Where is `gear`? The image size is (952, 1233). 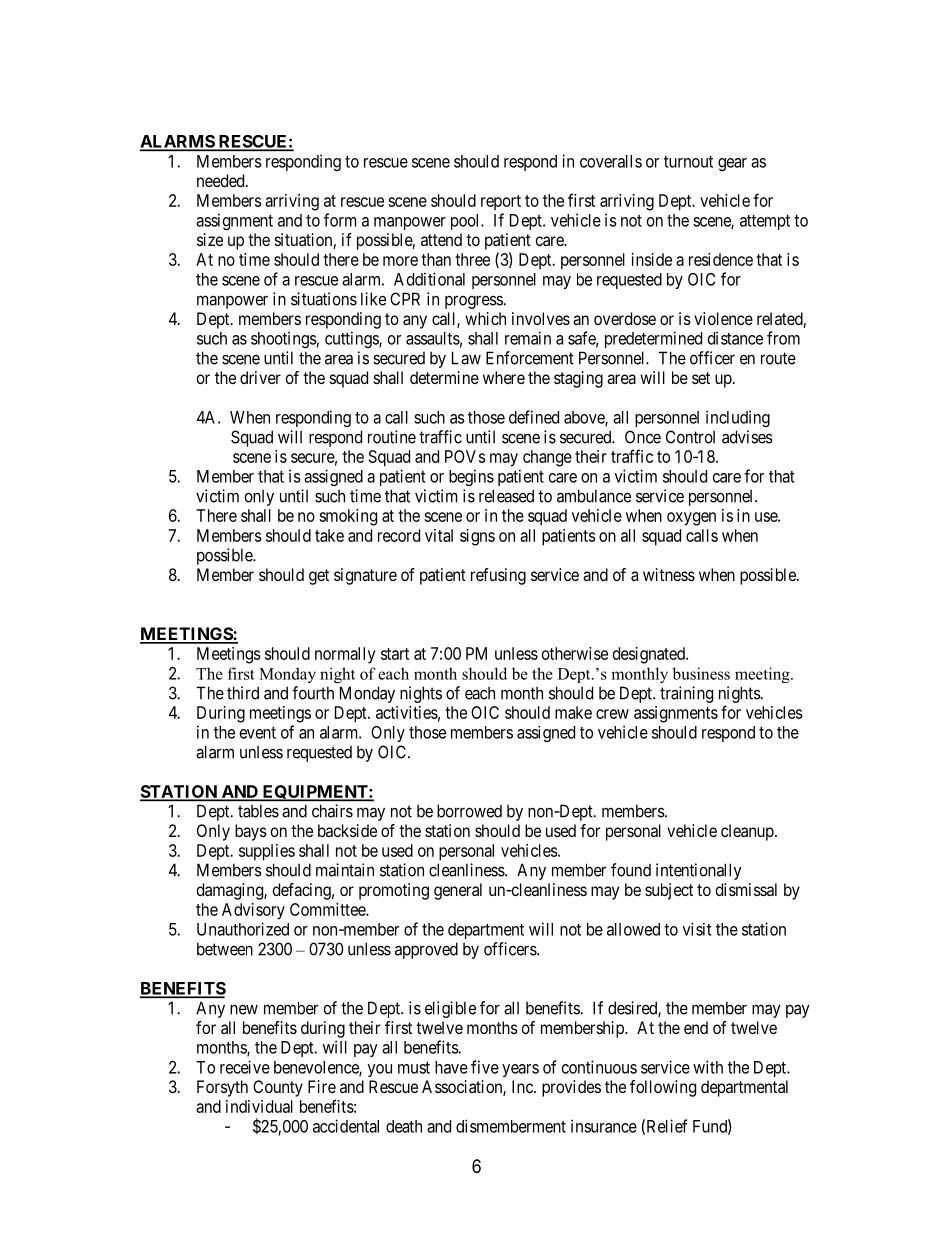 gear is located at coordinates (732, 164).
